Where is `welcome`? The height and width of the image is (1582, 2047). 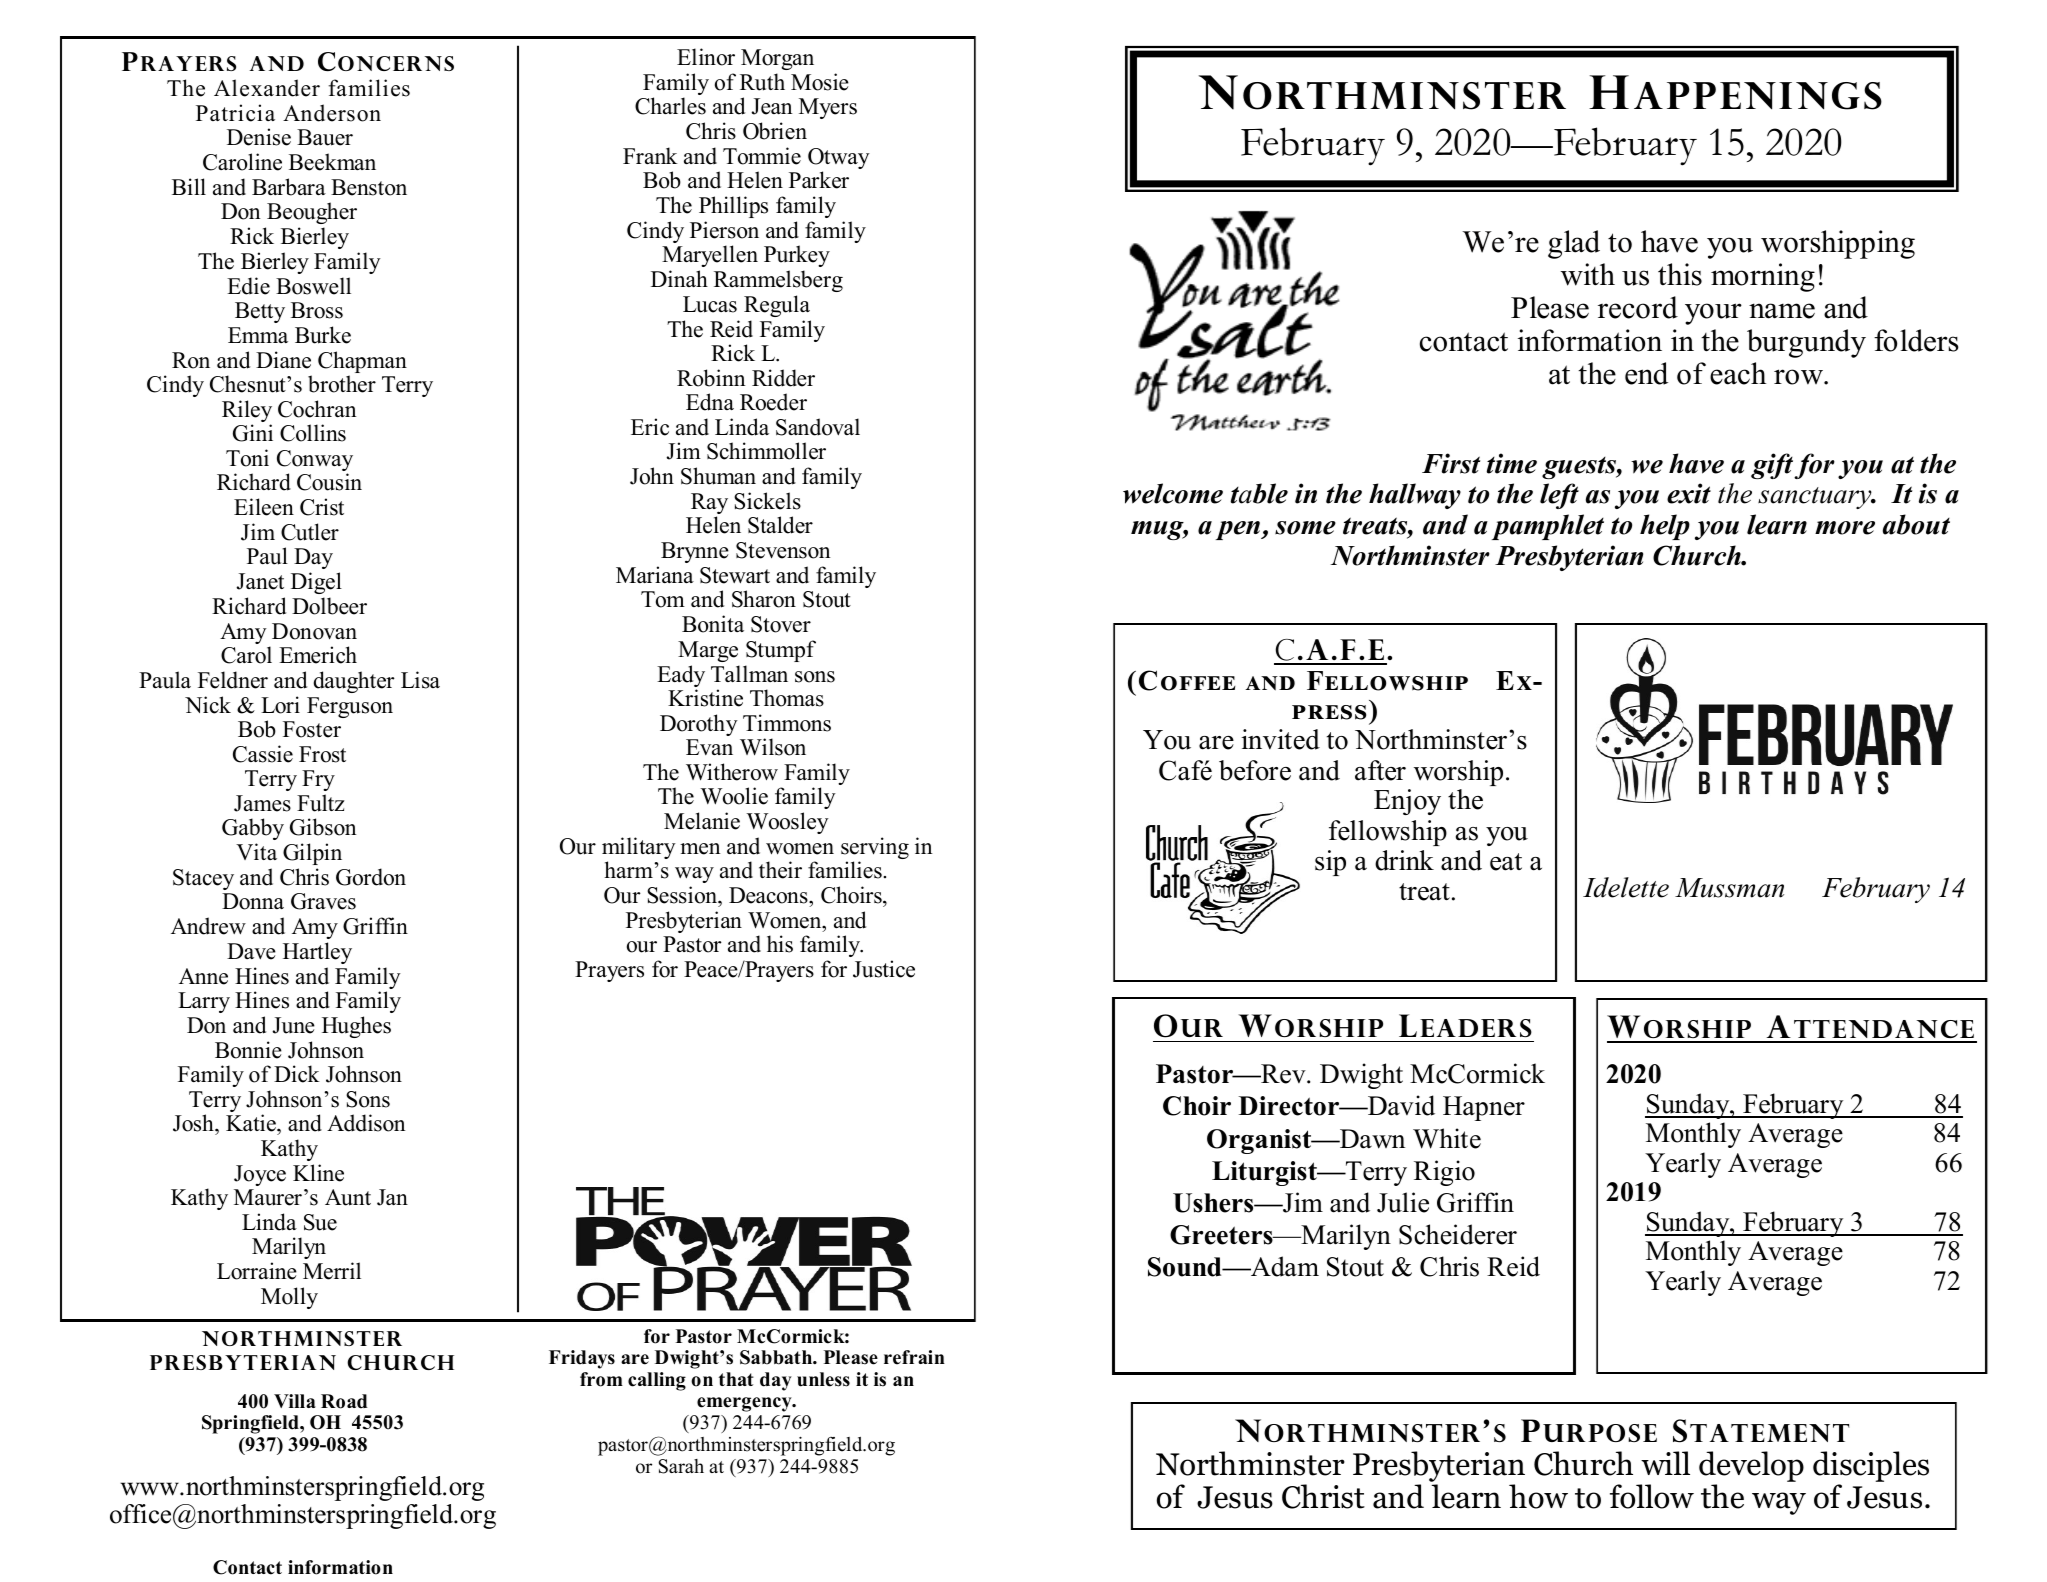 welcome is located at coordinates (1173, 493).
